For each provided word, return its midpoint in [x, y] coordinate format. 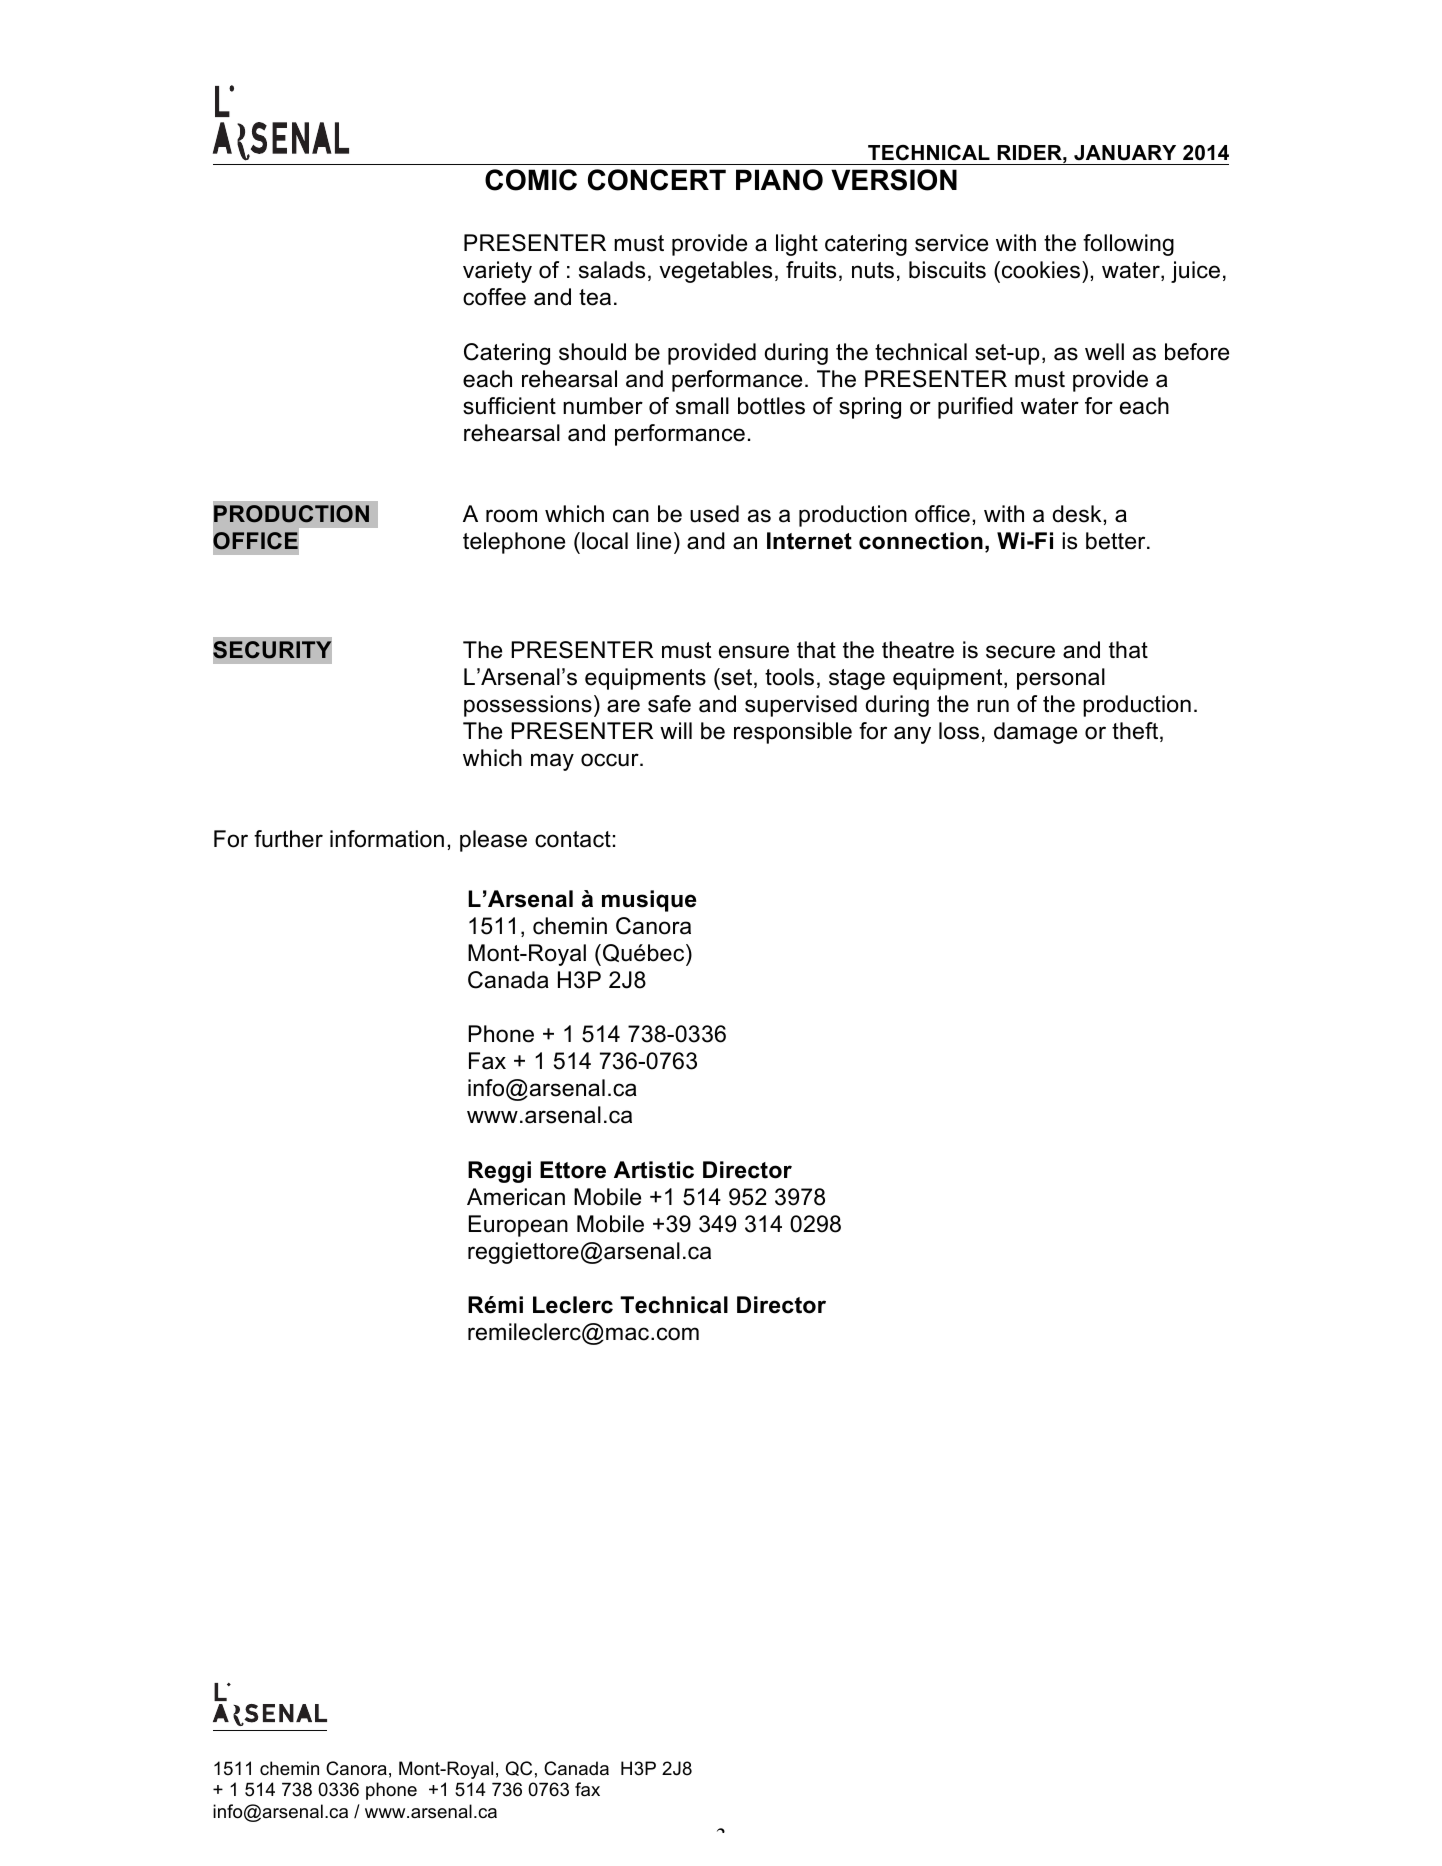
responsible [793, 733]
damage [1035, 733]
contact [573, 839]
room [511, 516]
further [288, 839]
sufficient [509, 406]
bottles [771, 406]
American [516, 1197]
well [1104, 352]
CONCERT [657, 180]
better [1117, 541]
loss [959, 731]
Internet [809, 541]
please [493, 841]
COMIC [531, 180]
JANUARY [1125, 153]
